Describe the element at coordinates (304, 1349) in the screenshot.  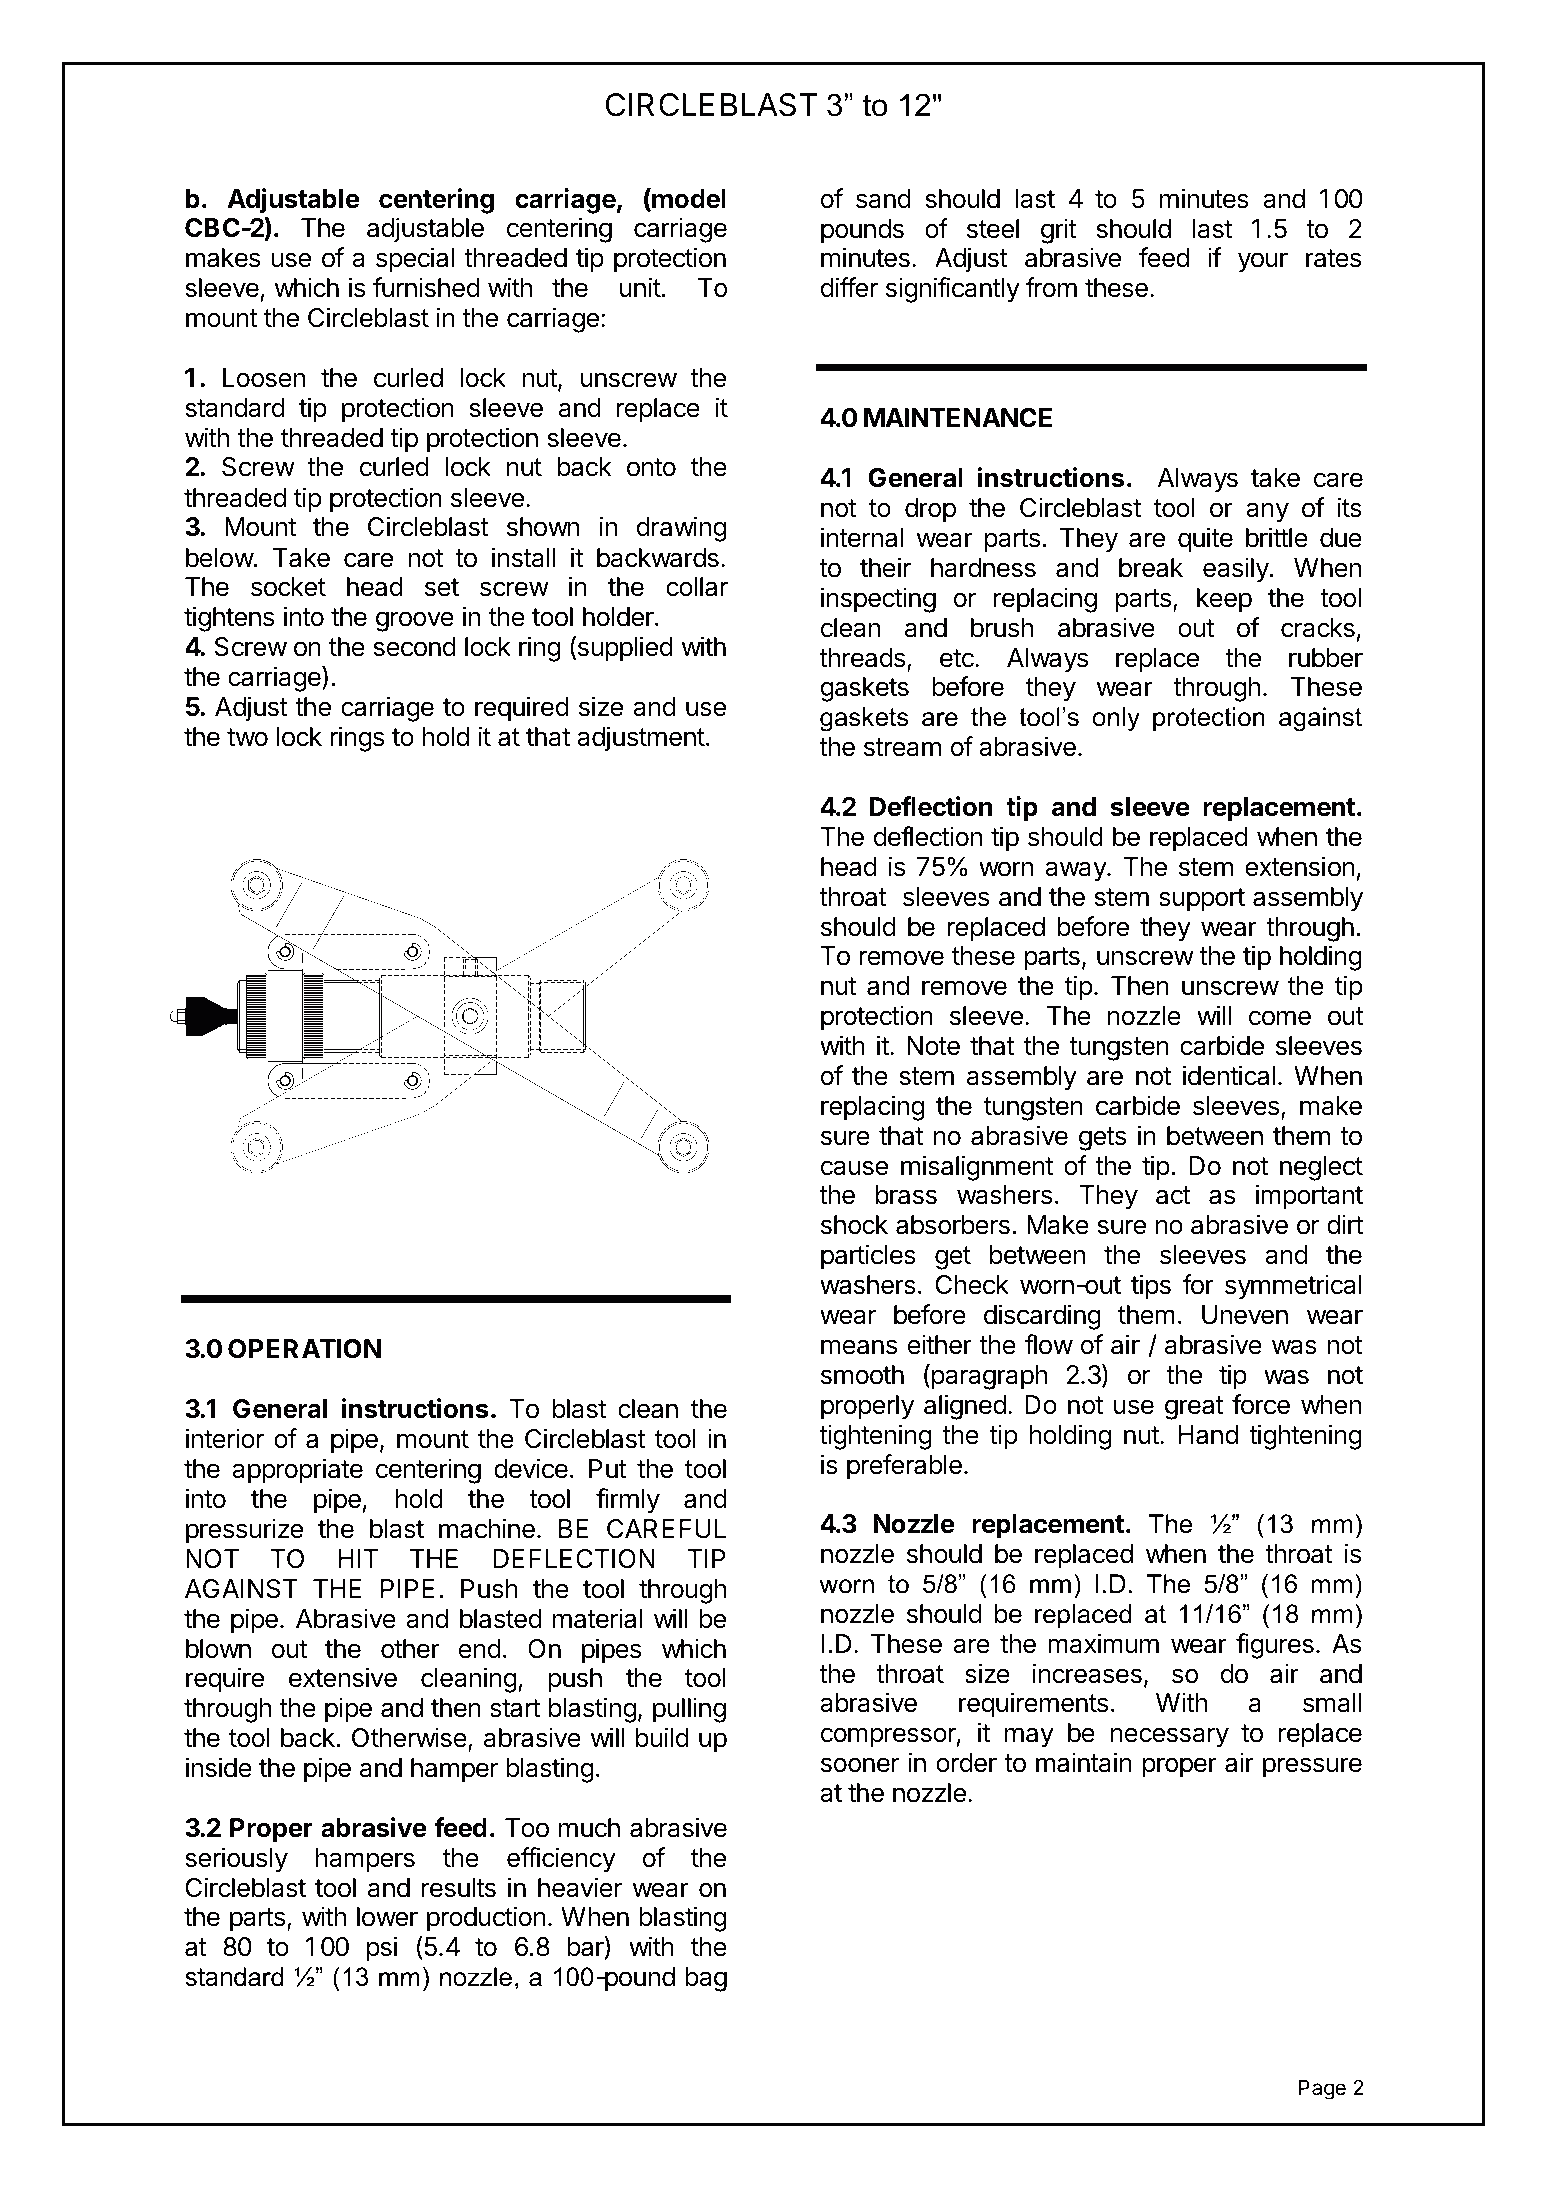
I see `OPERATION` at that location.
